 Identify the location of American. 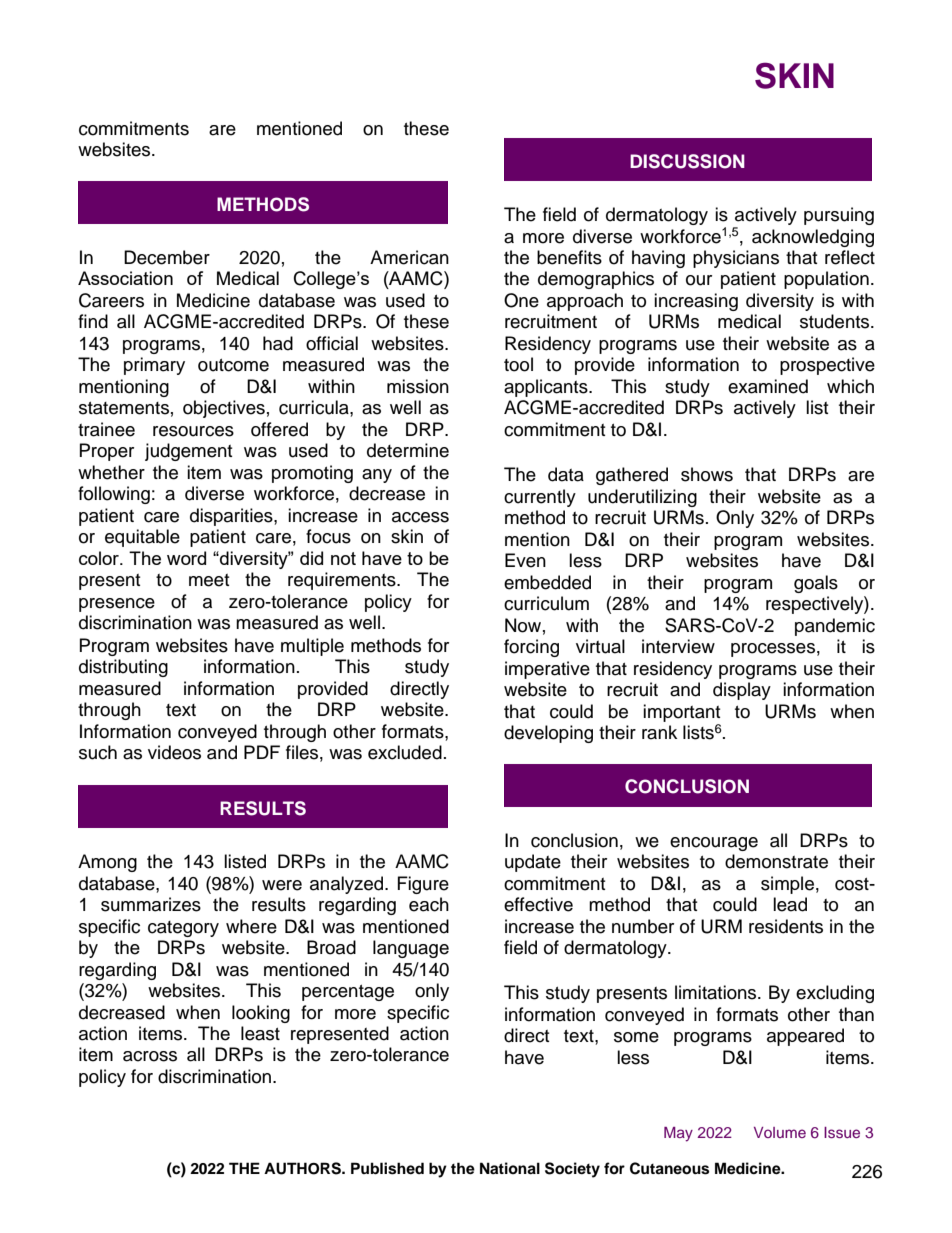
(409, 257).
